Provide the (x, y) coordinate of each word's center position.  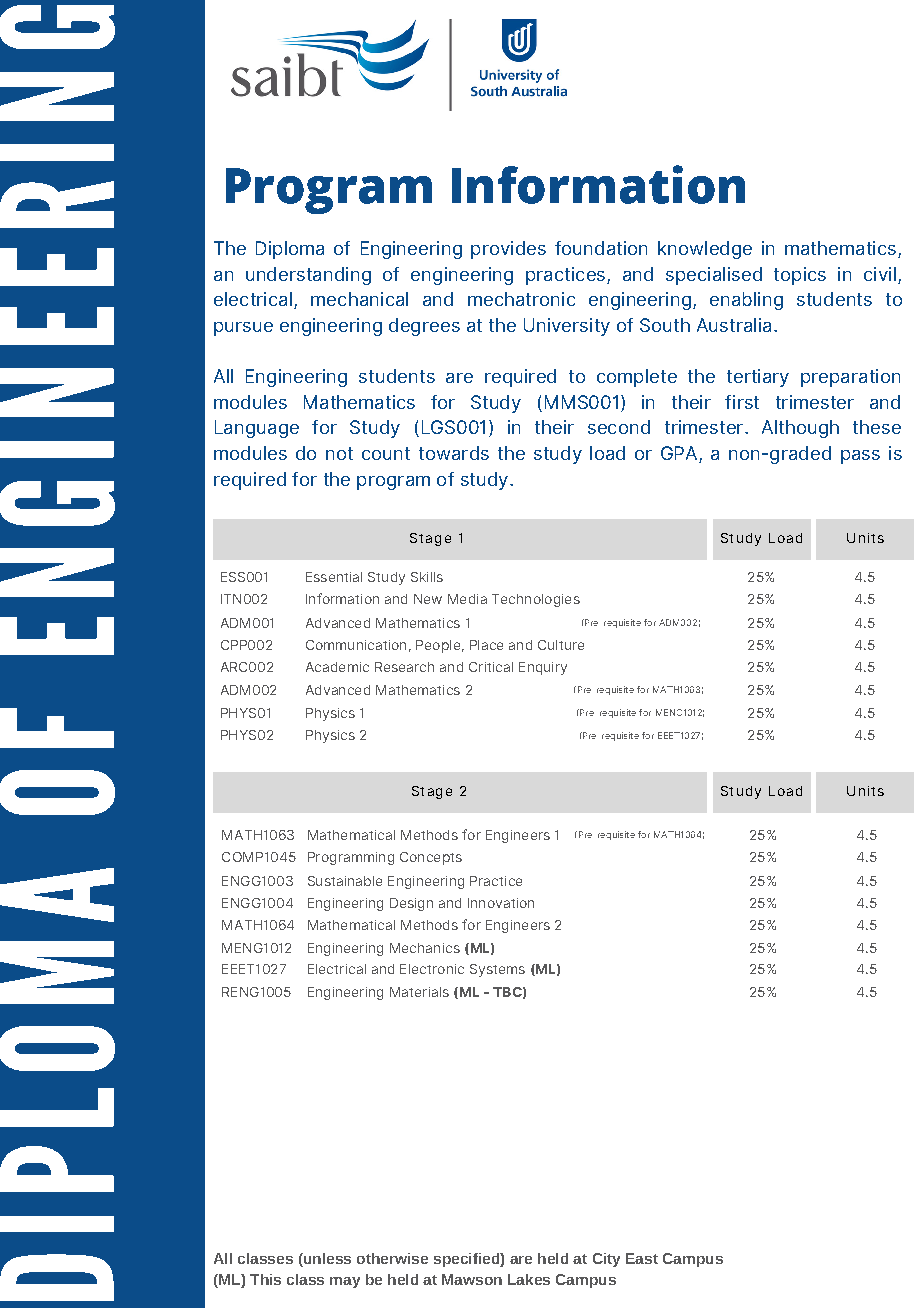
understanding (308, 276)
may (345, 1282)
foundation (601, 248)
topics (800, 276)
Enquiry (543, 668)
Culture (561, 645)
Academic (337, 667)
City (606, 1260)
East (642, 1258)
